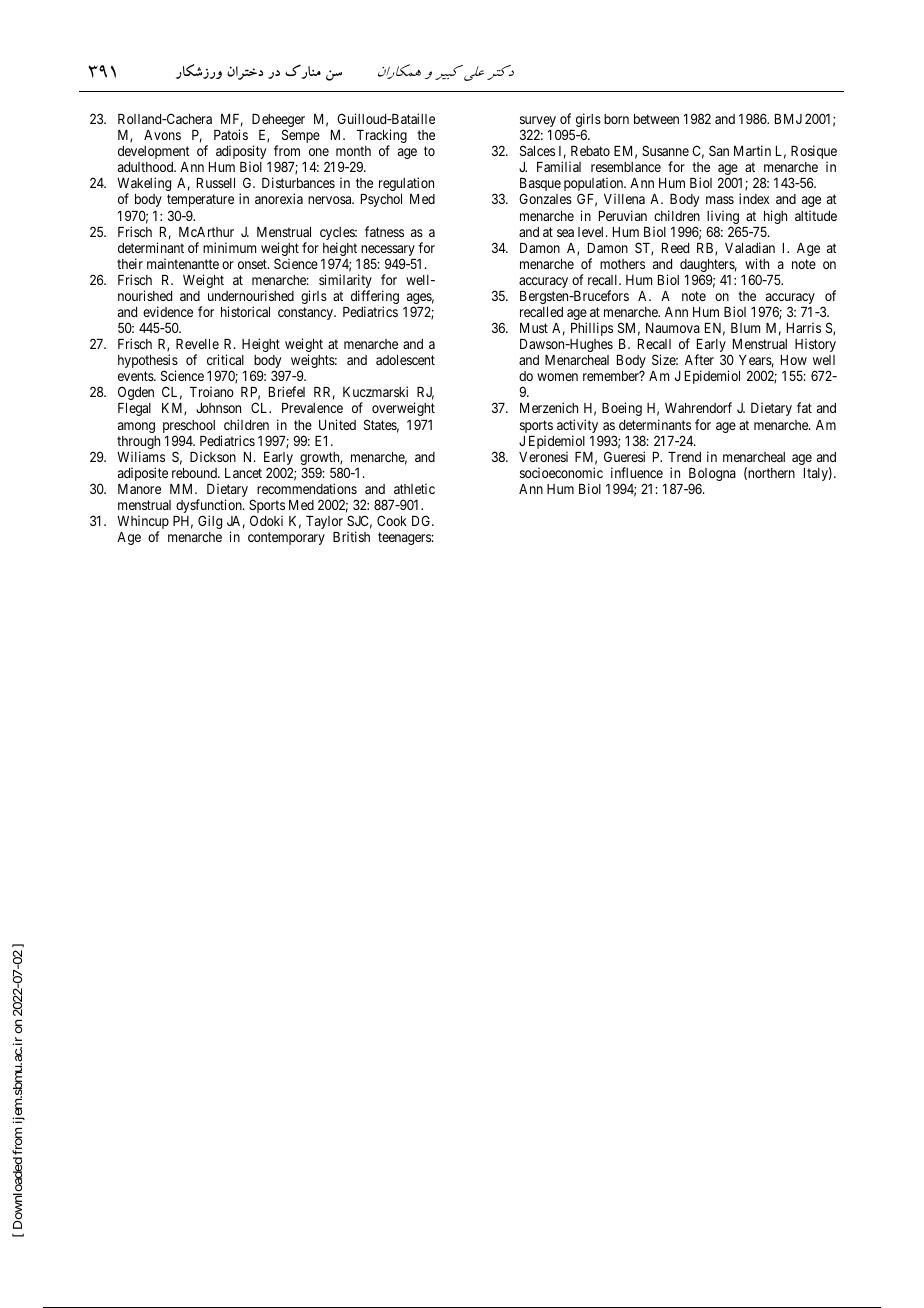  What do you see at coordinates (189, 426) in the page?
I see `preschool` at bounding box center [189, 426].
